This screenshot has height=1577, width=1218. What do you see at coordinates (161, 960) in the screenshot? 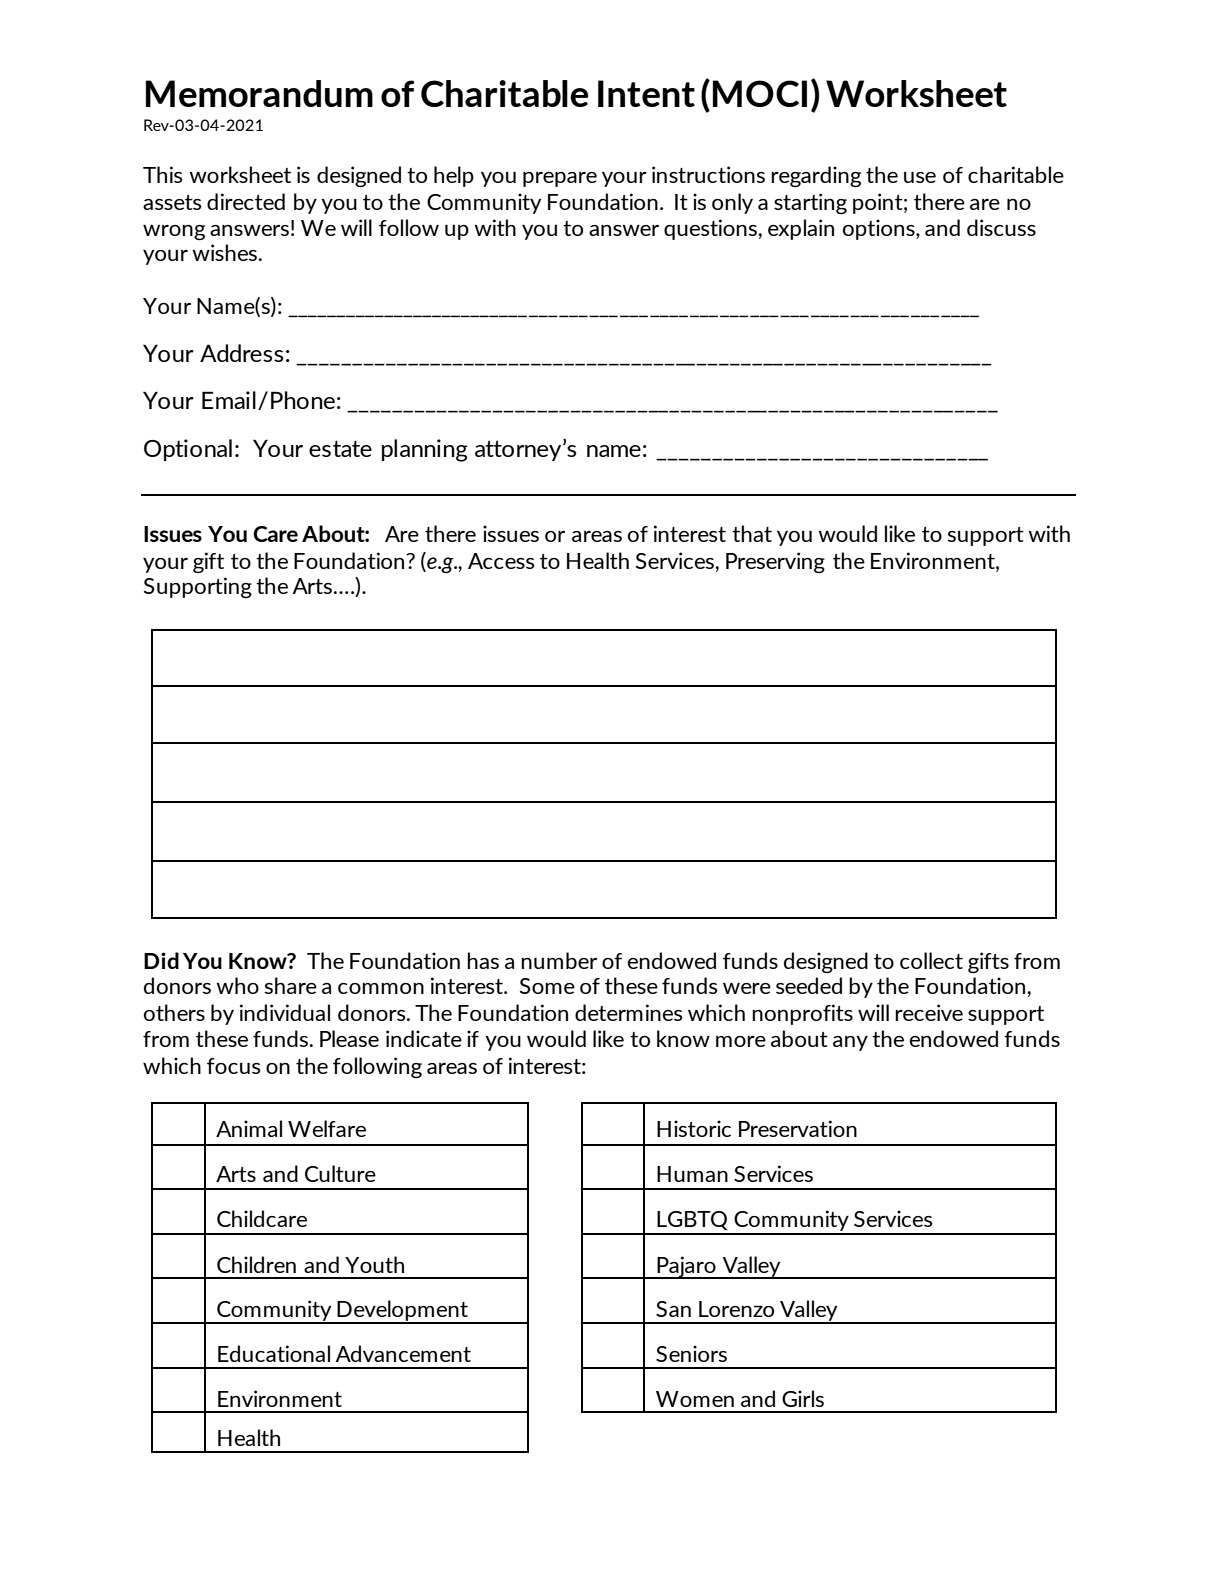
I see `Did` at bounding box center [161, 960].
